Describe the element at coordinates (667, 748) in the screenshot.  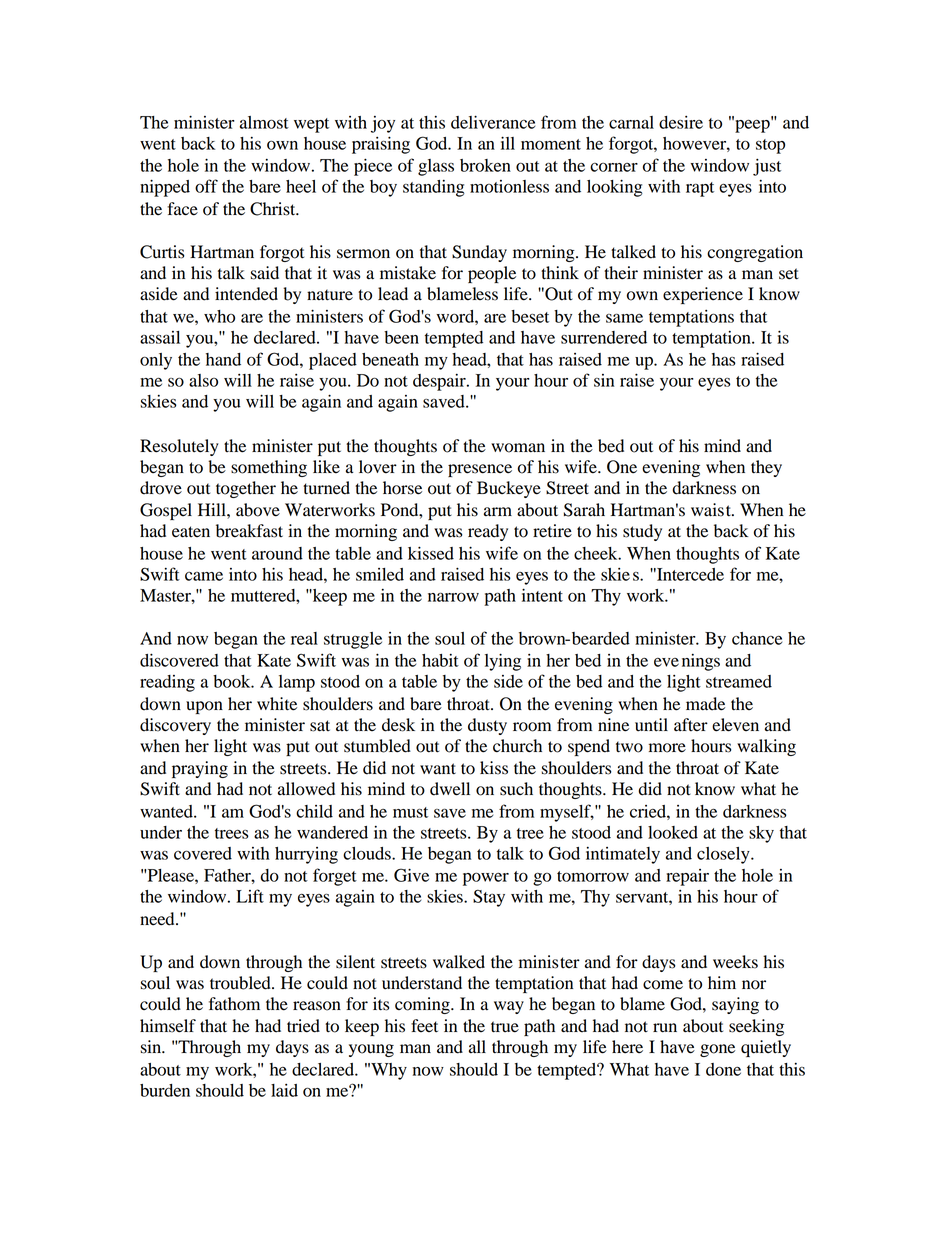
I see `more` at that location.
